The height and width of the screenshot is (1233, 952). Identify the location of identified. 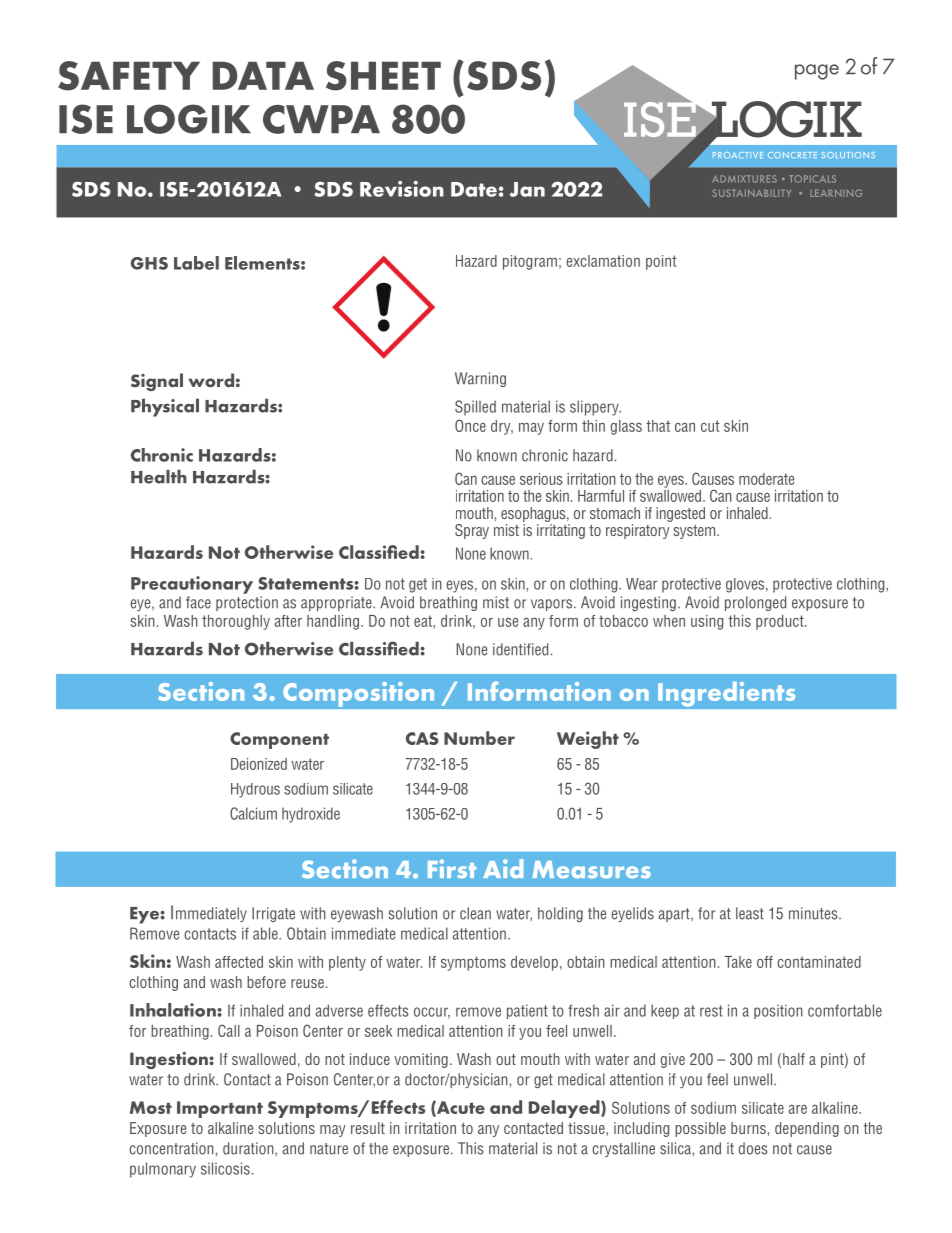
(520, 649).
